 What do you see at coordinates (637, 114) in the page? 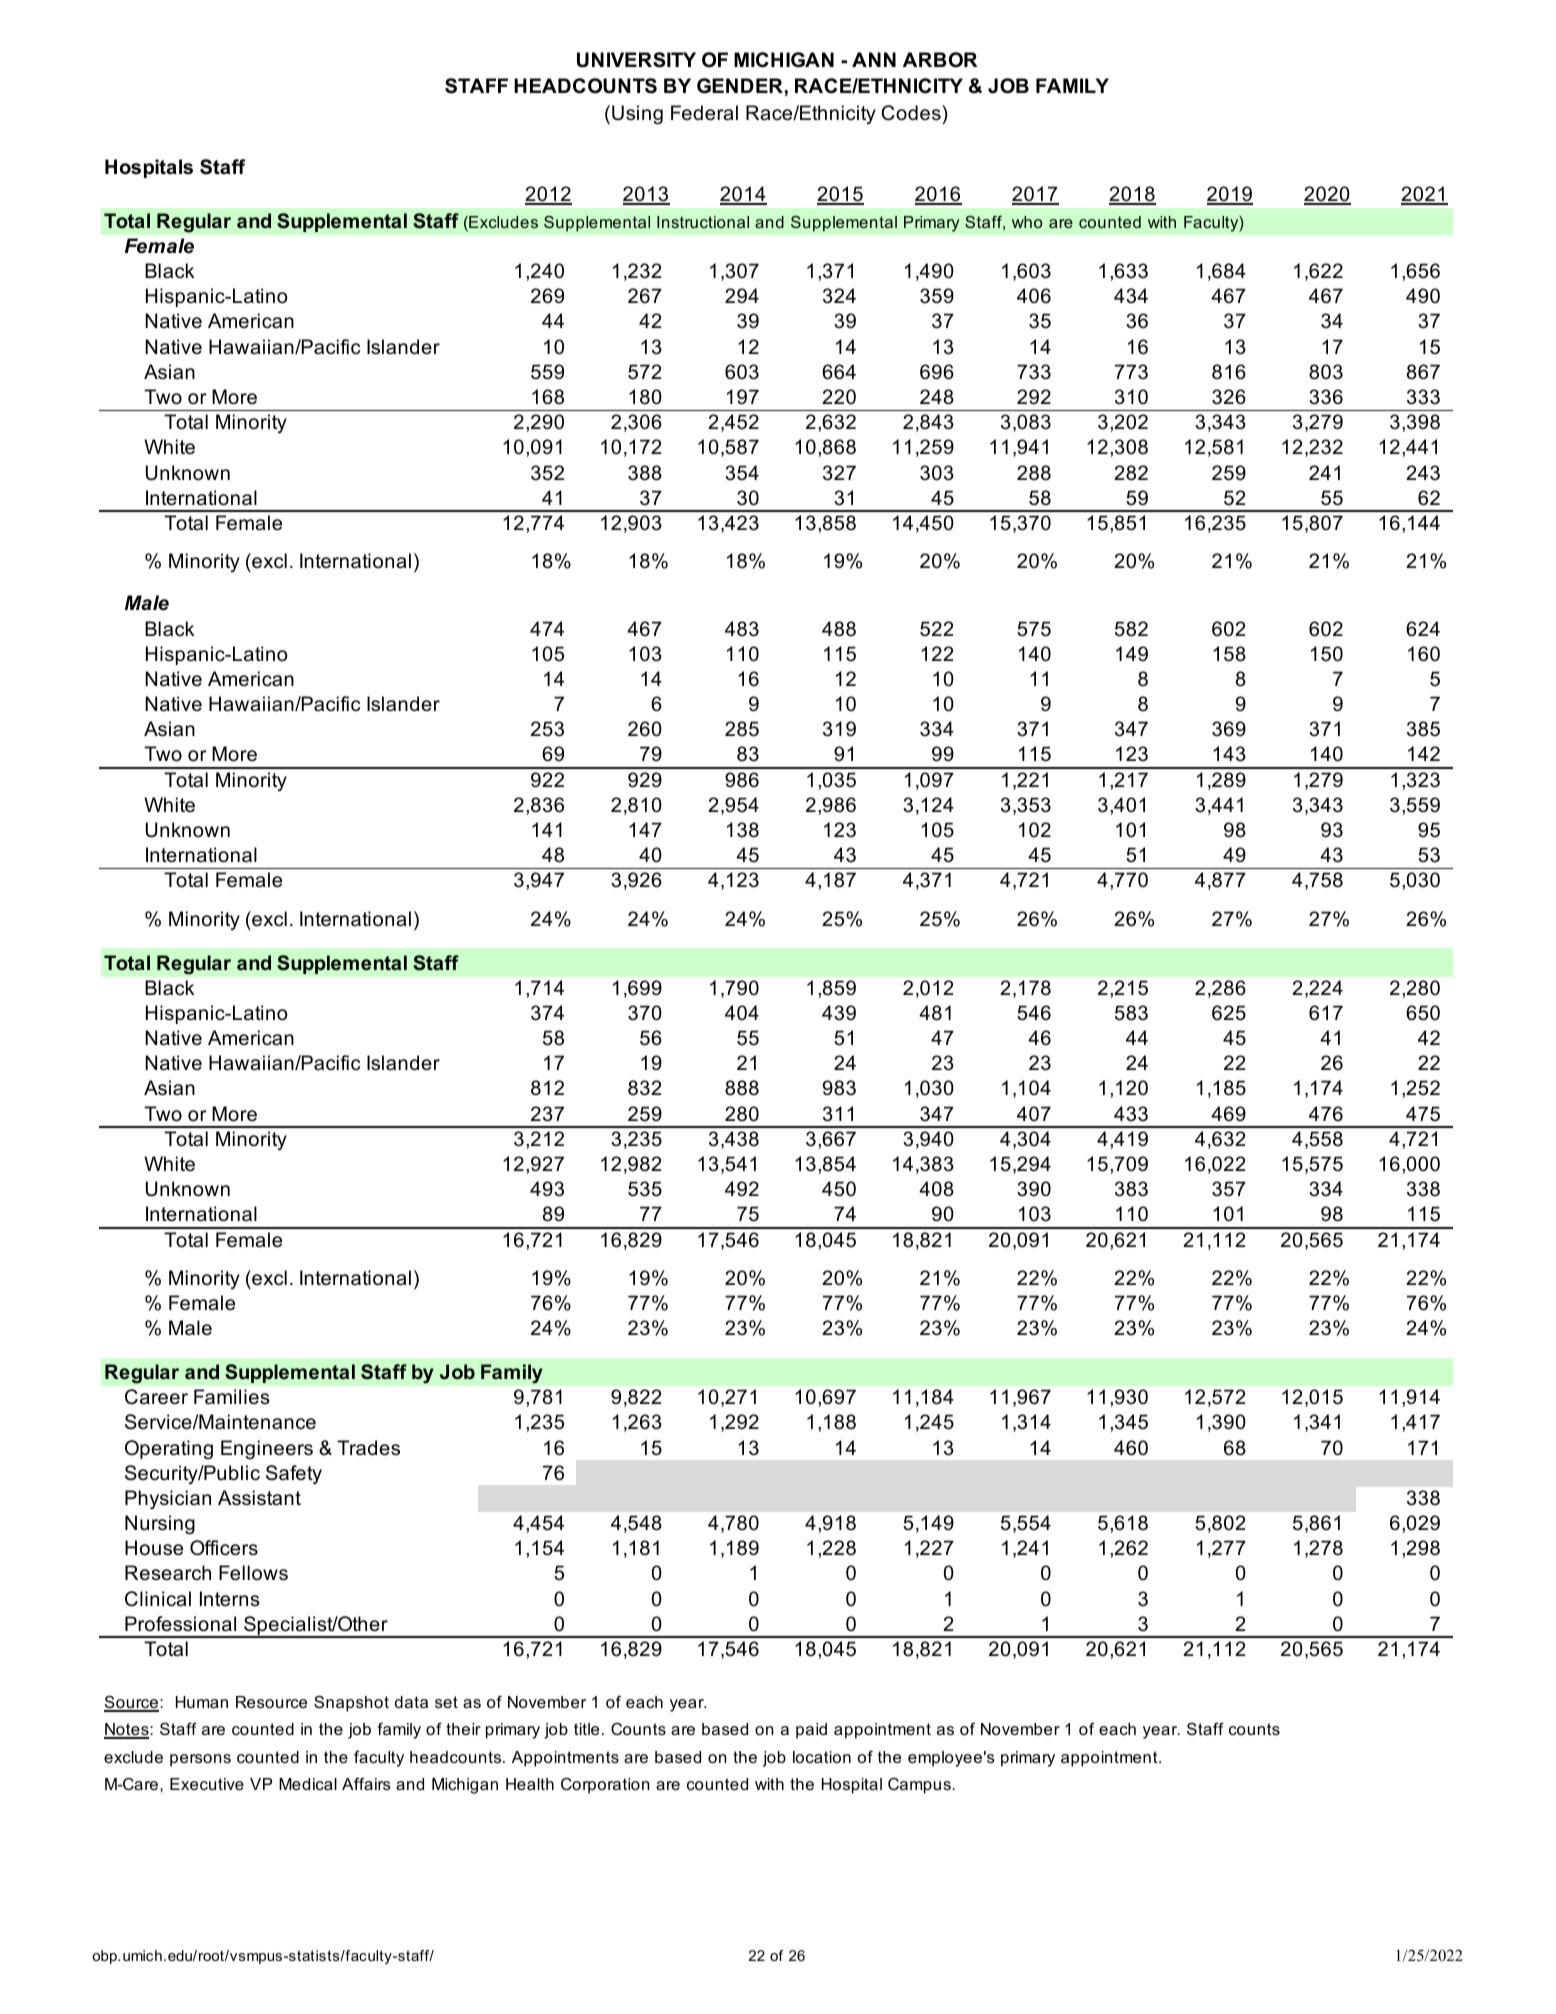
I see `Using` at bounding box center [637, 114].
